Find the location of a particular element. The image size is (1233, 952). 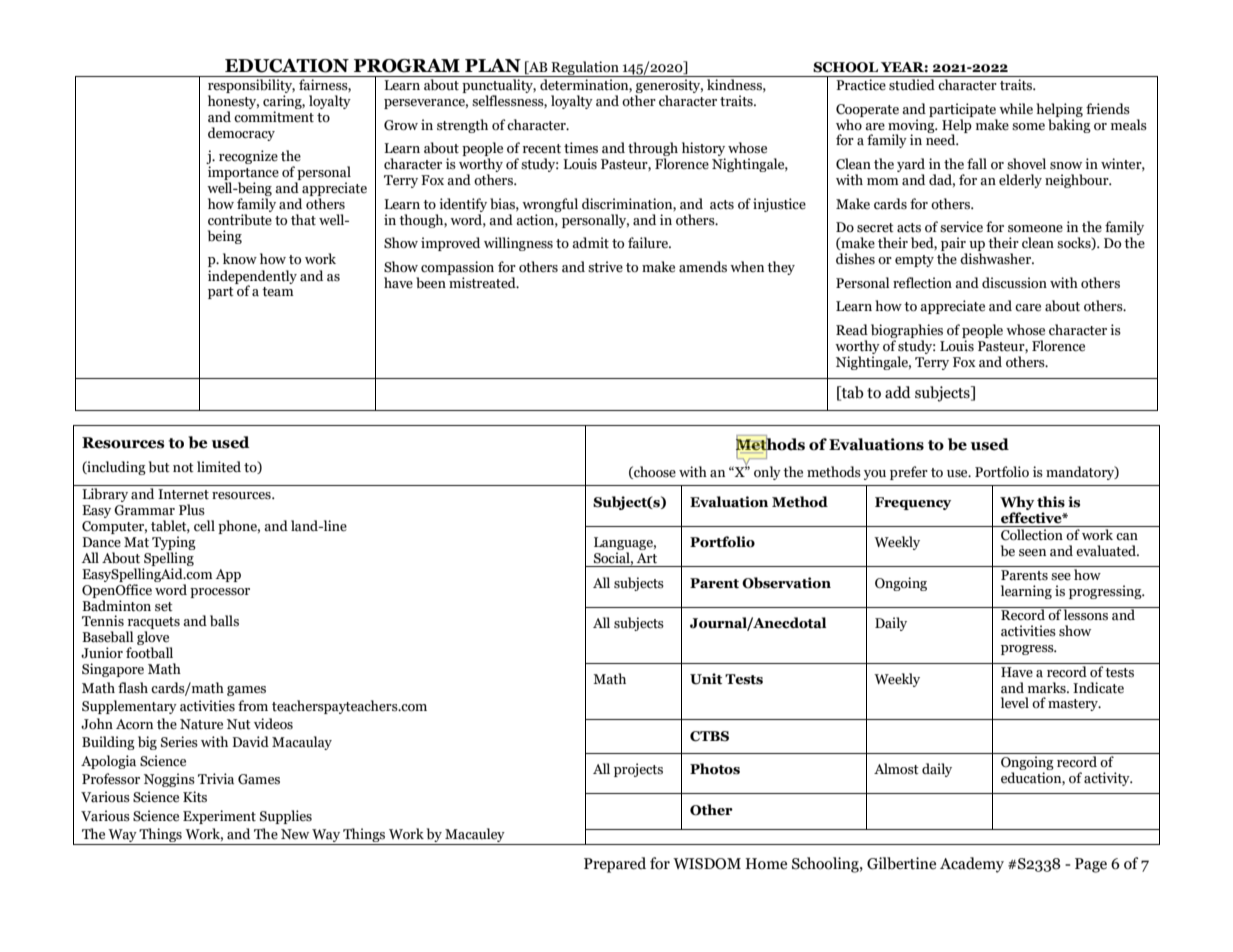

limited is located at coordinates (219, 467).
